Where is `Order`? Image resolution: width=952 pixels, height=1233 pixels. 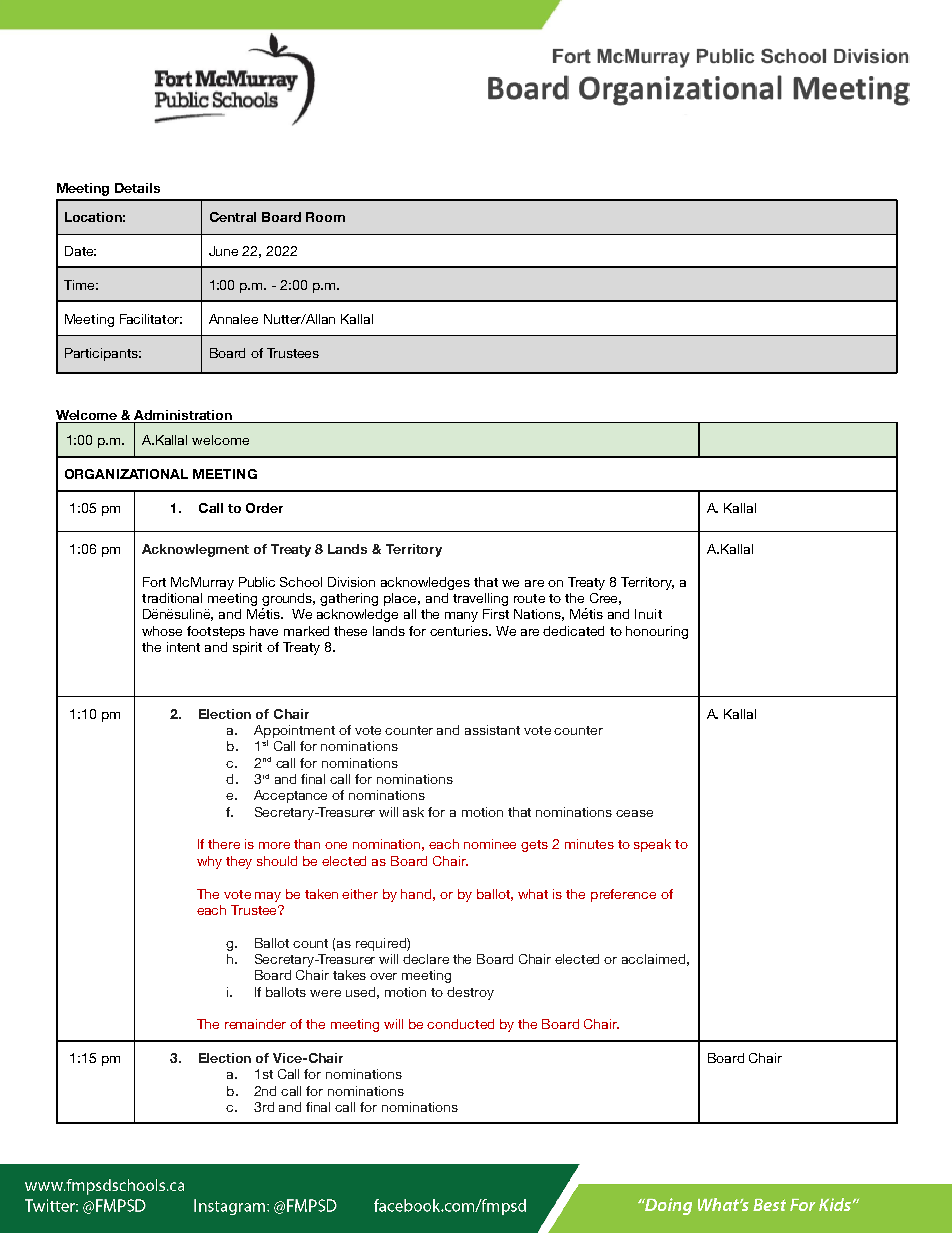 Order is located at coordinates (264, 508).
